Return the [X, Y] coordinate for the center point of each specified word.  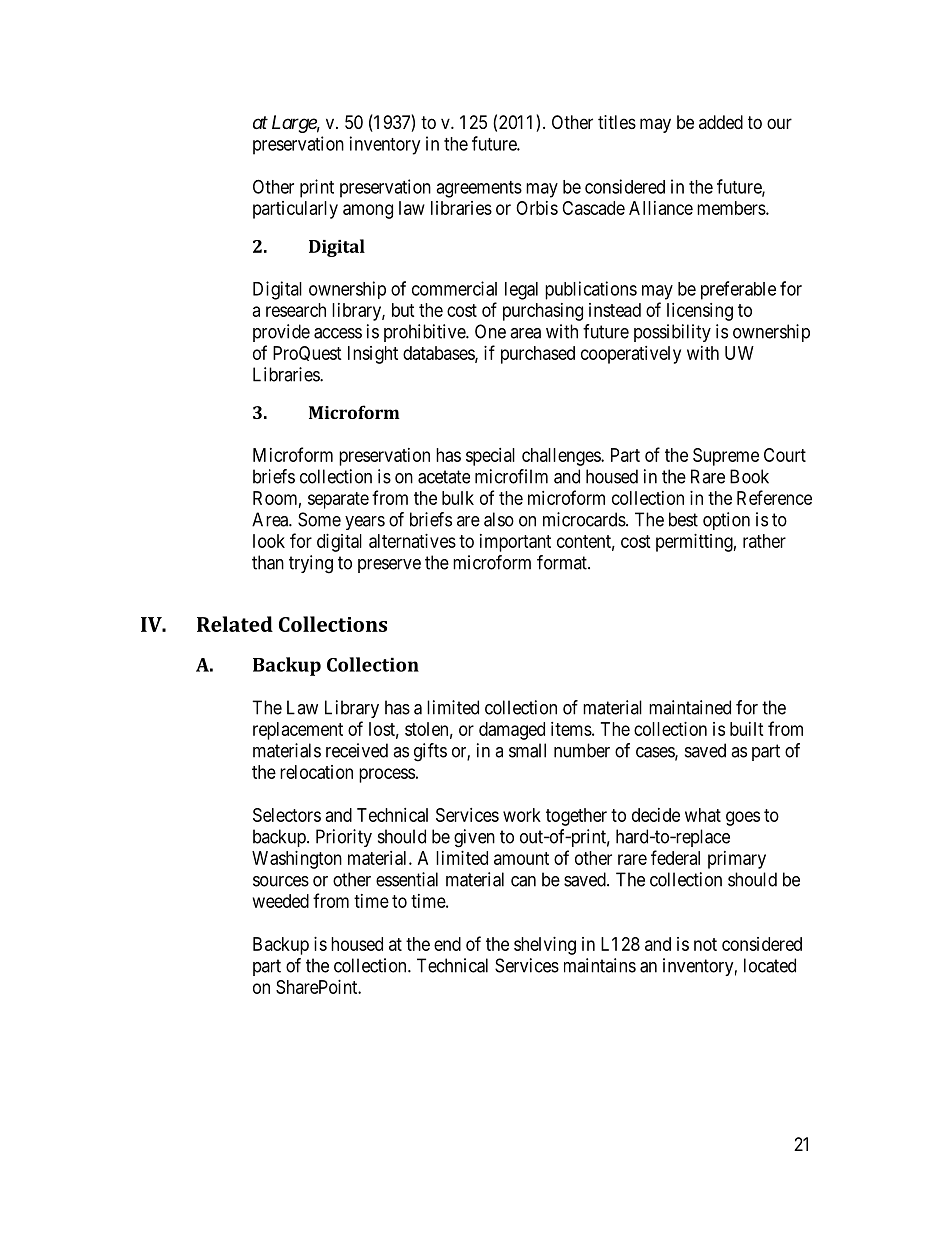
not [705, 944]
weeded [281, 901]
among [368, 211]
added [721, 122]
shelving [545, 946]
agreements [479, 189]
